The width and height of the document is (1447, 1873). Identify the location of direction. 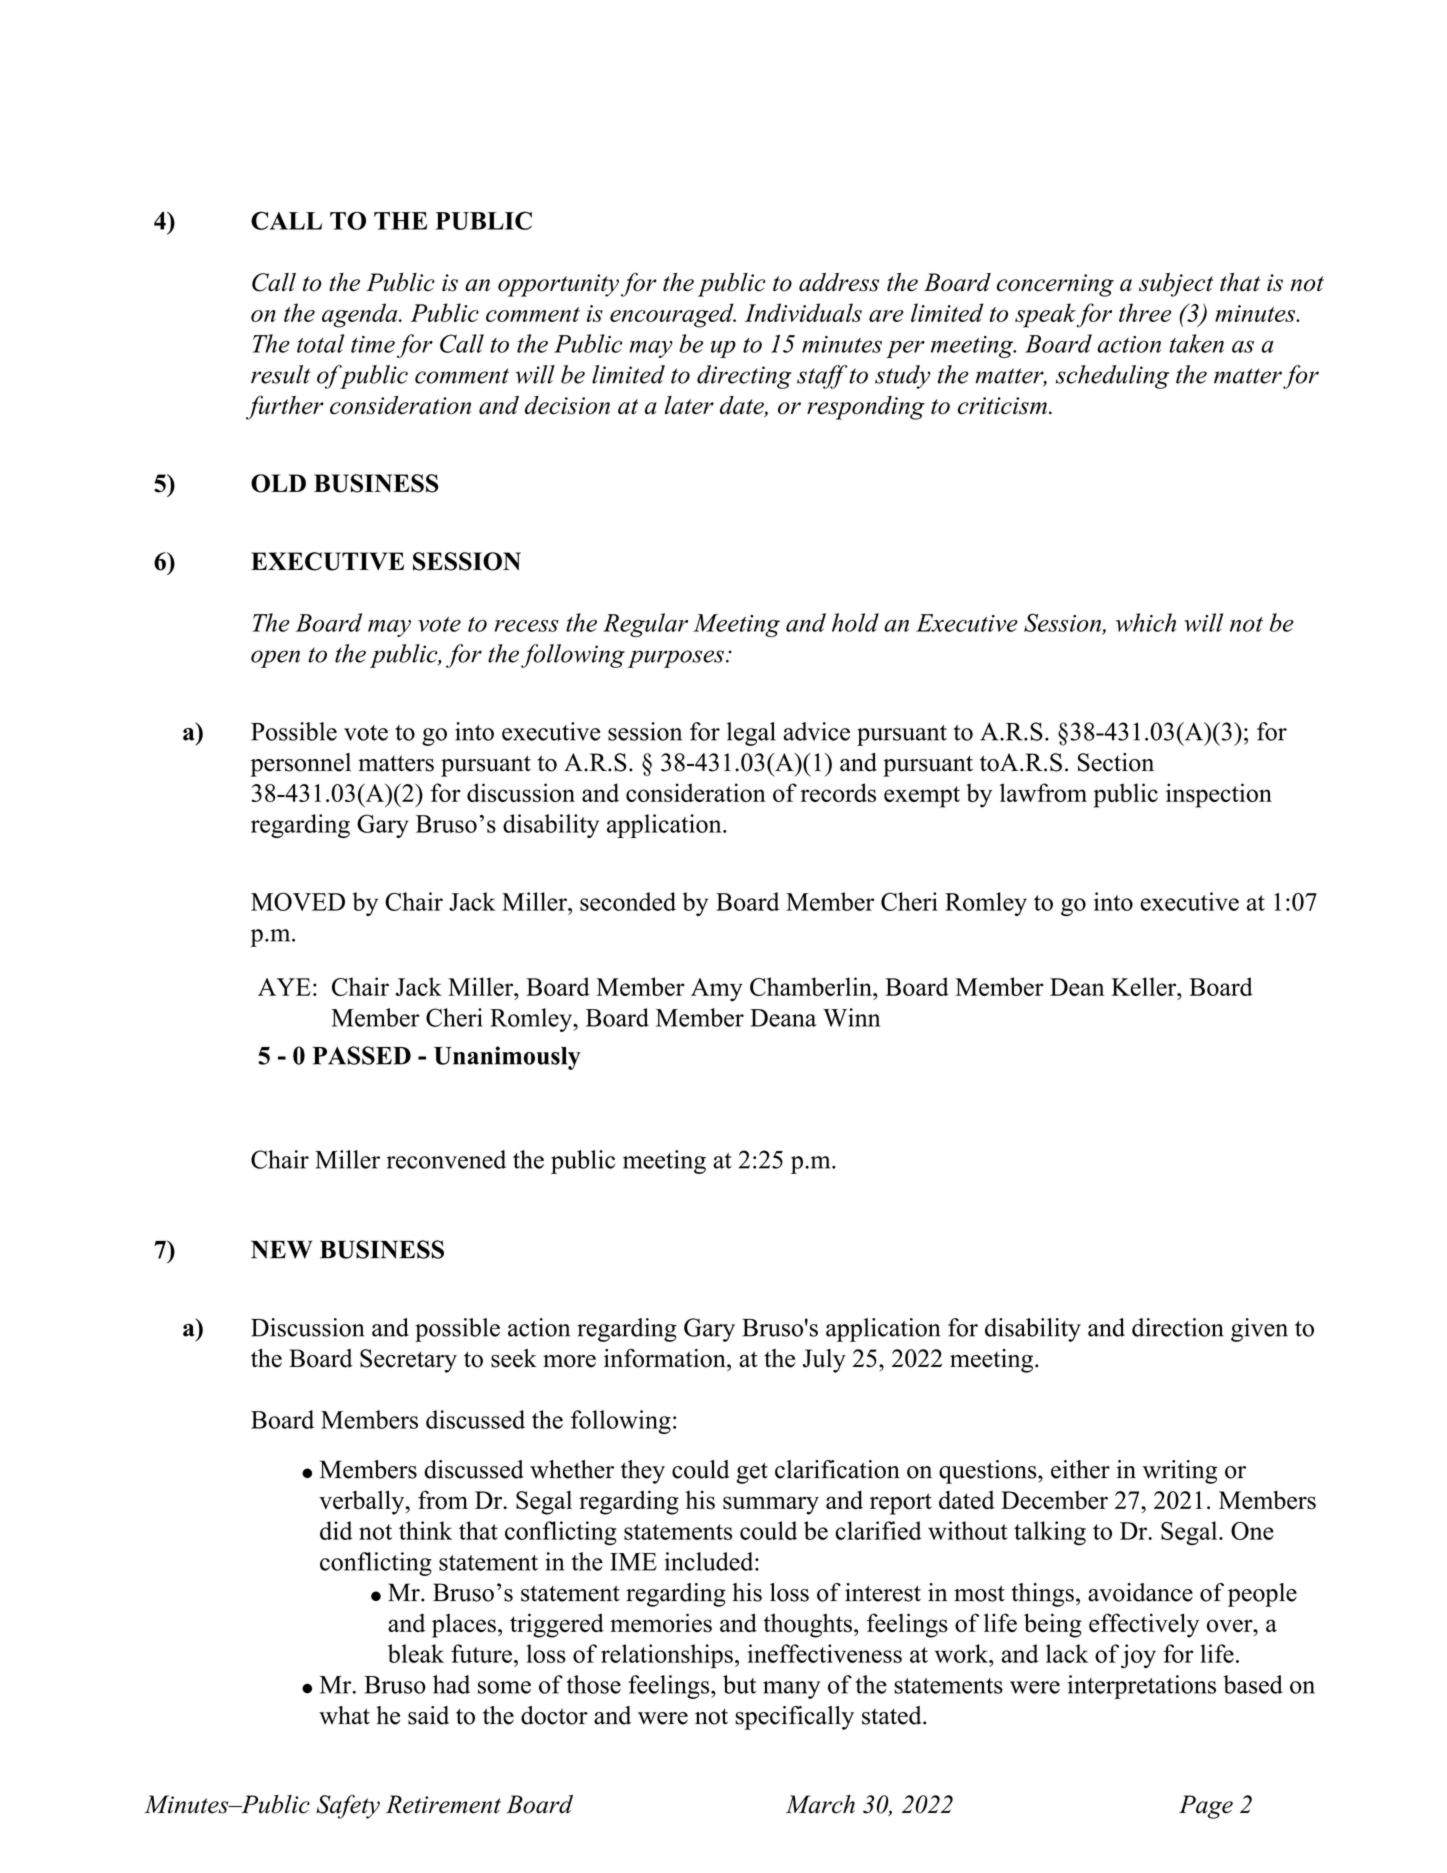
(1178, 1327).
